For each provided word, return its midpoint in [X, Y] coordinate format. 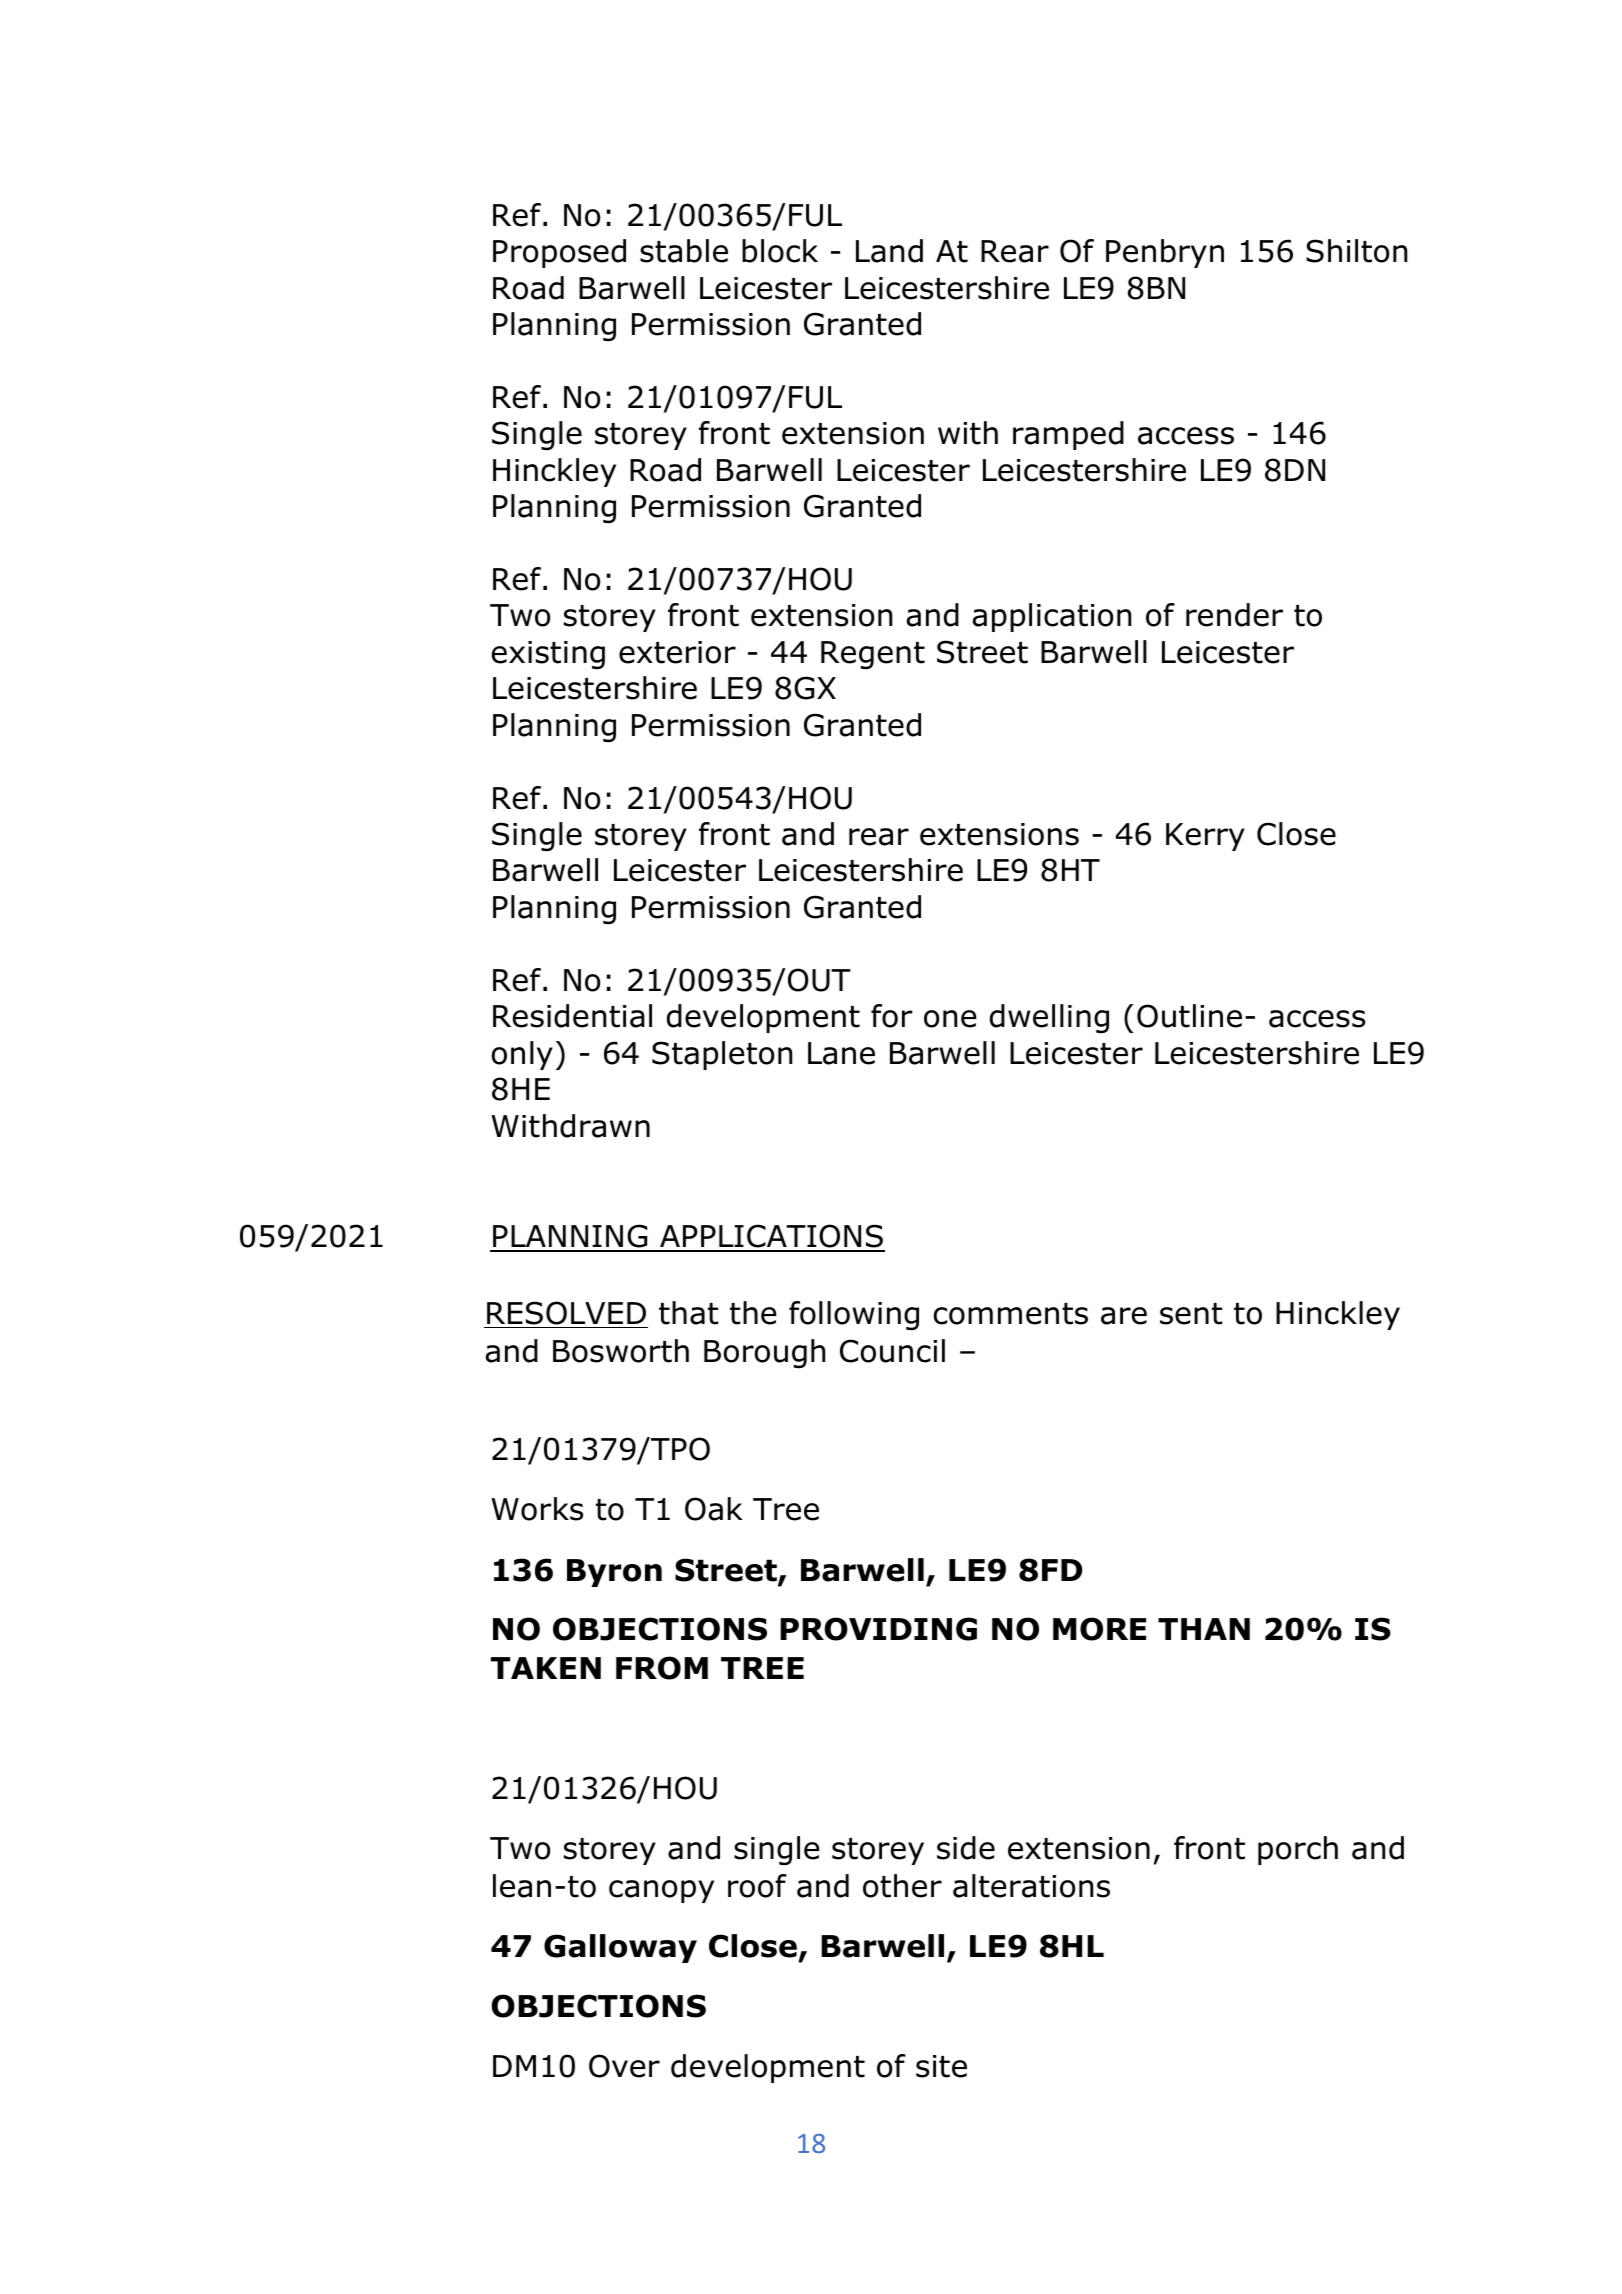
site [941, 2066]
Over [624, 2066]
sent [1191, 1314]
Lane [841, 1053]
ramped [1068, 435]
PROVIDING [878, 1629]
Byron [614, 1573]
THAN [1204, 1629]
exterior [677, 652]
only [522, 1055]
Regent [873, 655]
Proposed [559, 253]
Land [889, 251]
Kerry [1205, 837]
